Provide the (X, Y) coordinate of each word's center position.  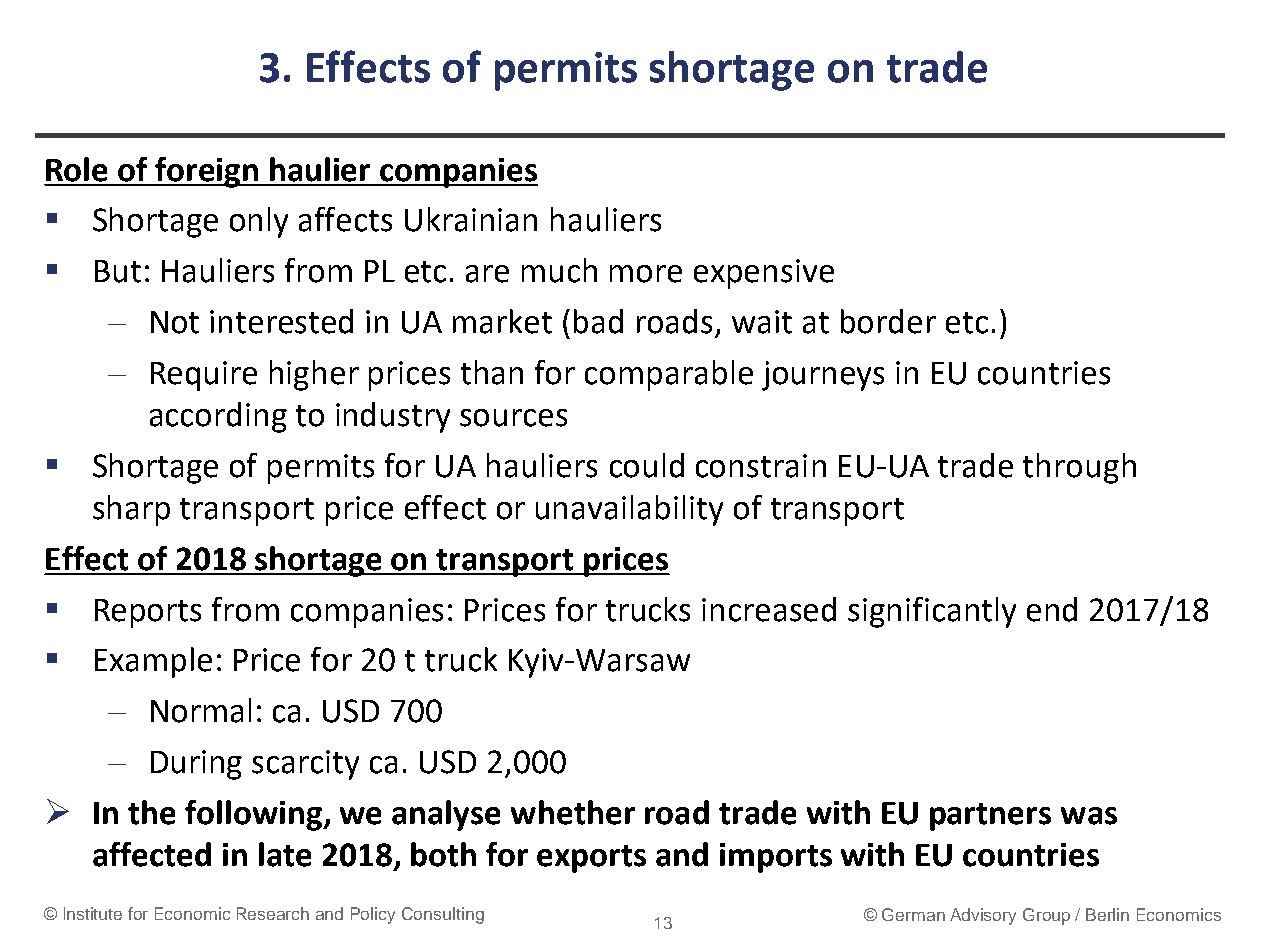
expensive (764, 274)
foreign (207, 172)
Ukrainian (471, 219)
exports (591, 859)
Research (273, 913)
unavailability (629, 510)
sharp (131, 510)
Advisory (983, 916)
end (1052, 609)
